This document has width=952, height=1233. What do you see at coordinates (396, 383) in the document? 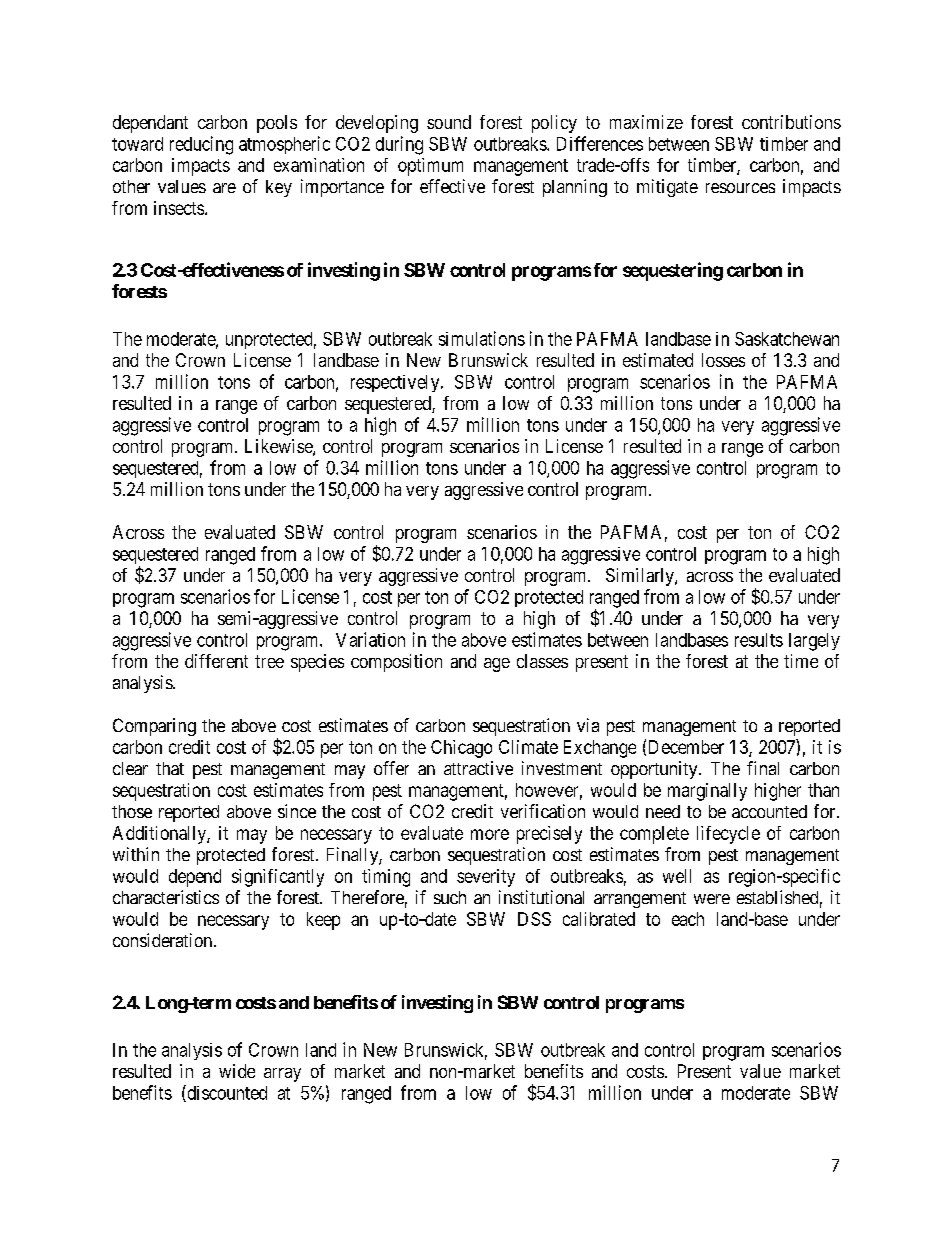
I see `respectively` at bounding box center [396, 383].
